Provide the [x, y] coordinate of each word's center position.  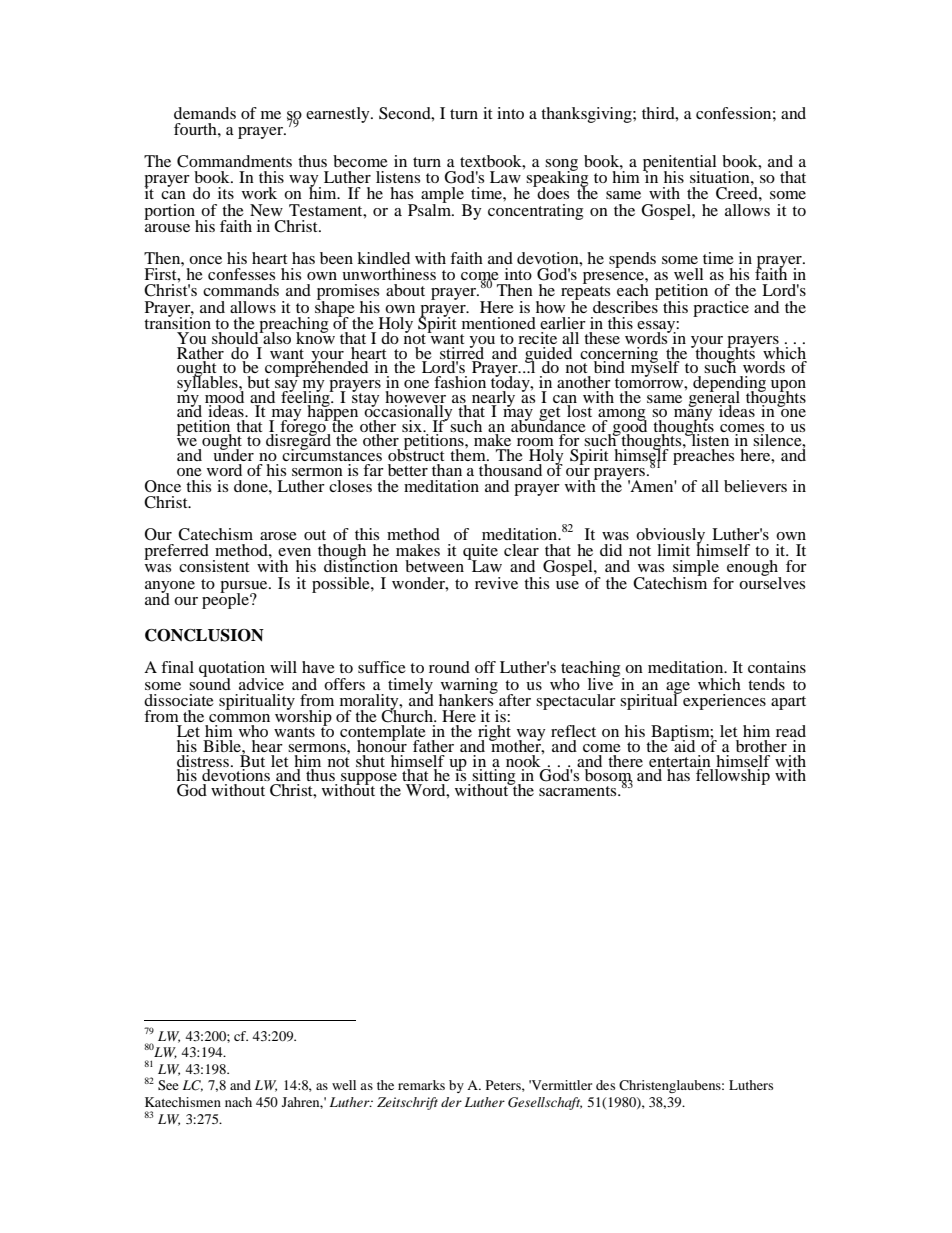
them [469, 454]
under [233, 454]
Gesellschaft [545, 1103]
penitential [679, 164]
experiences [723, 700]
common [239, 718]
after [514, 698]
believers [755, 486]
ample [443, 196]
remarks [421, 1085]
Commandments [234, 161]
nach [238, 1102]
